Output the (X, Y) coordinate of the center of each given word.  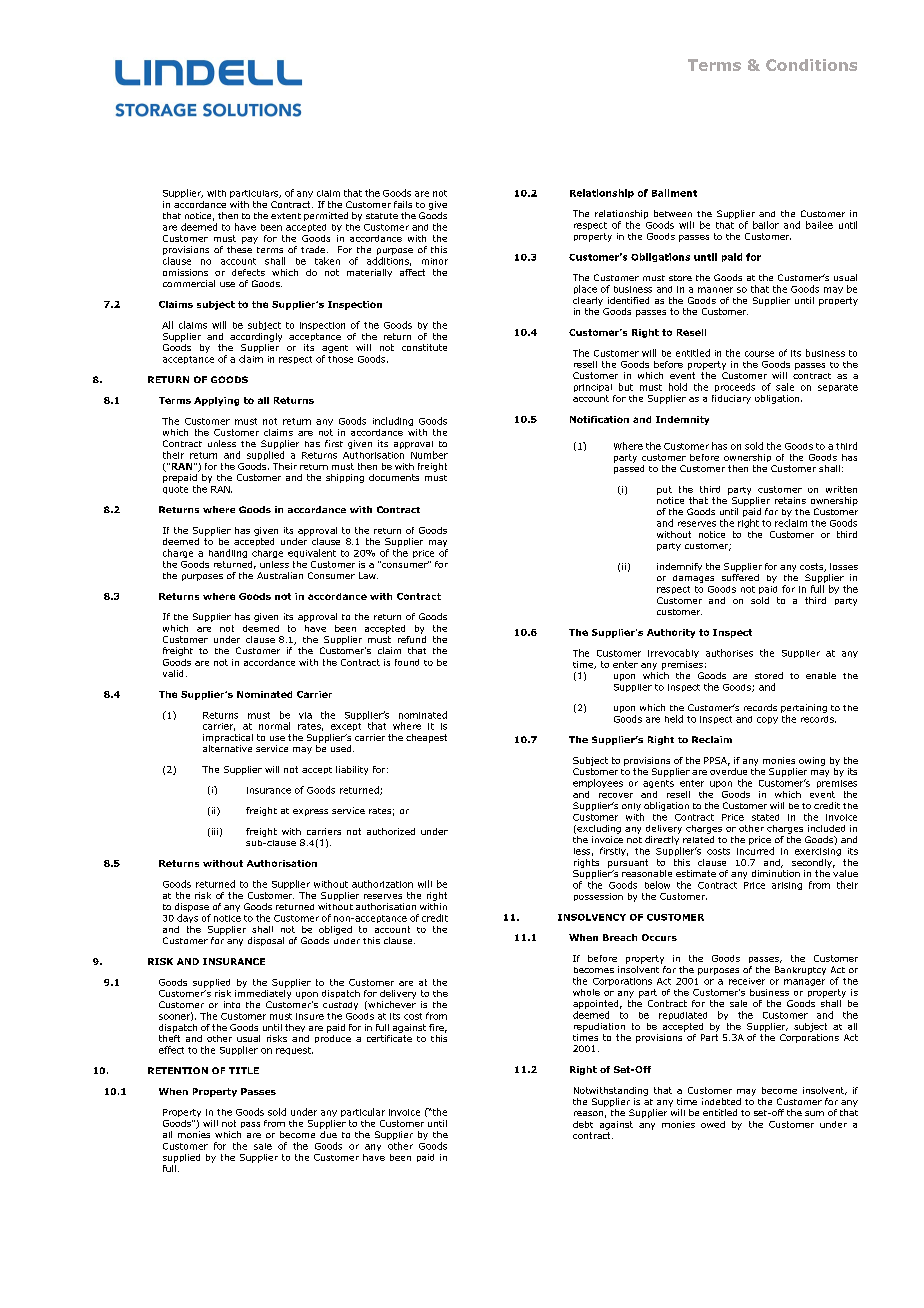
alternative (227, 748)
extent (286, 216)
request (294, 1051)
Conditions (811, 65)
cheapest (426, 738)
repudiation (599, 1027)
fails (403, 204)
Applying (216, 401)
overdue (728, 771)
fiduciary (731, 399)
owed (713, 1124)
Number (429, 455)
